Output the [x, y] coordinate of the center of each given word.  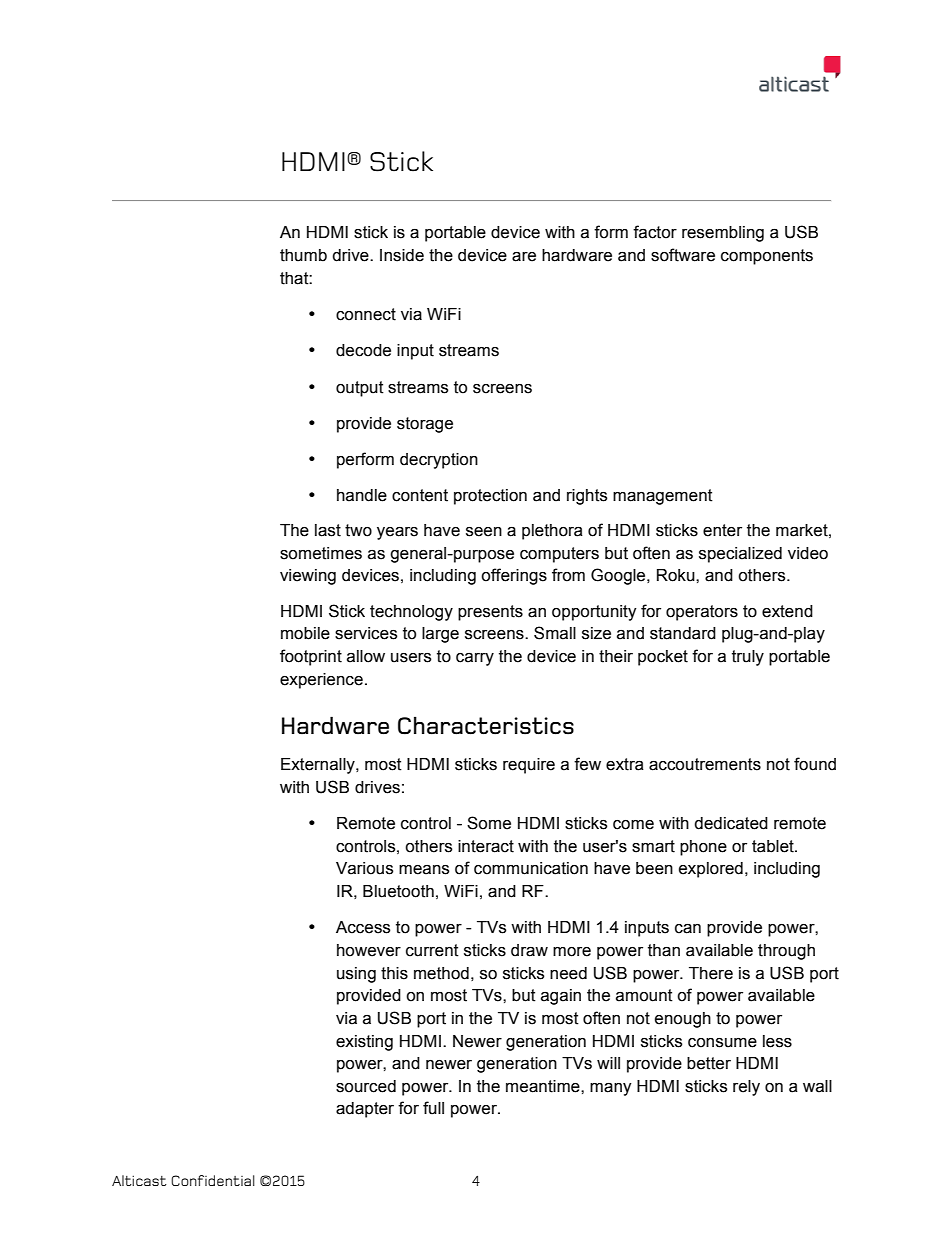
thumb [303, 255]
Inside [402, 255]
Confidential [213, 1180]
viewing [308, 577]
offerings [514, 576]
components [767, 257]
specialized [740, 555]
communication [531, 868]
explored [711, 870]
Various [364, 868]
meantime [544, 1086]
